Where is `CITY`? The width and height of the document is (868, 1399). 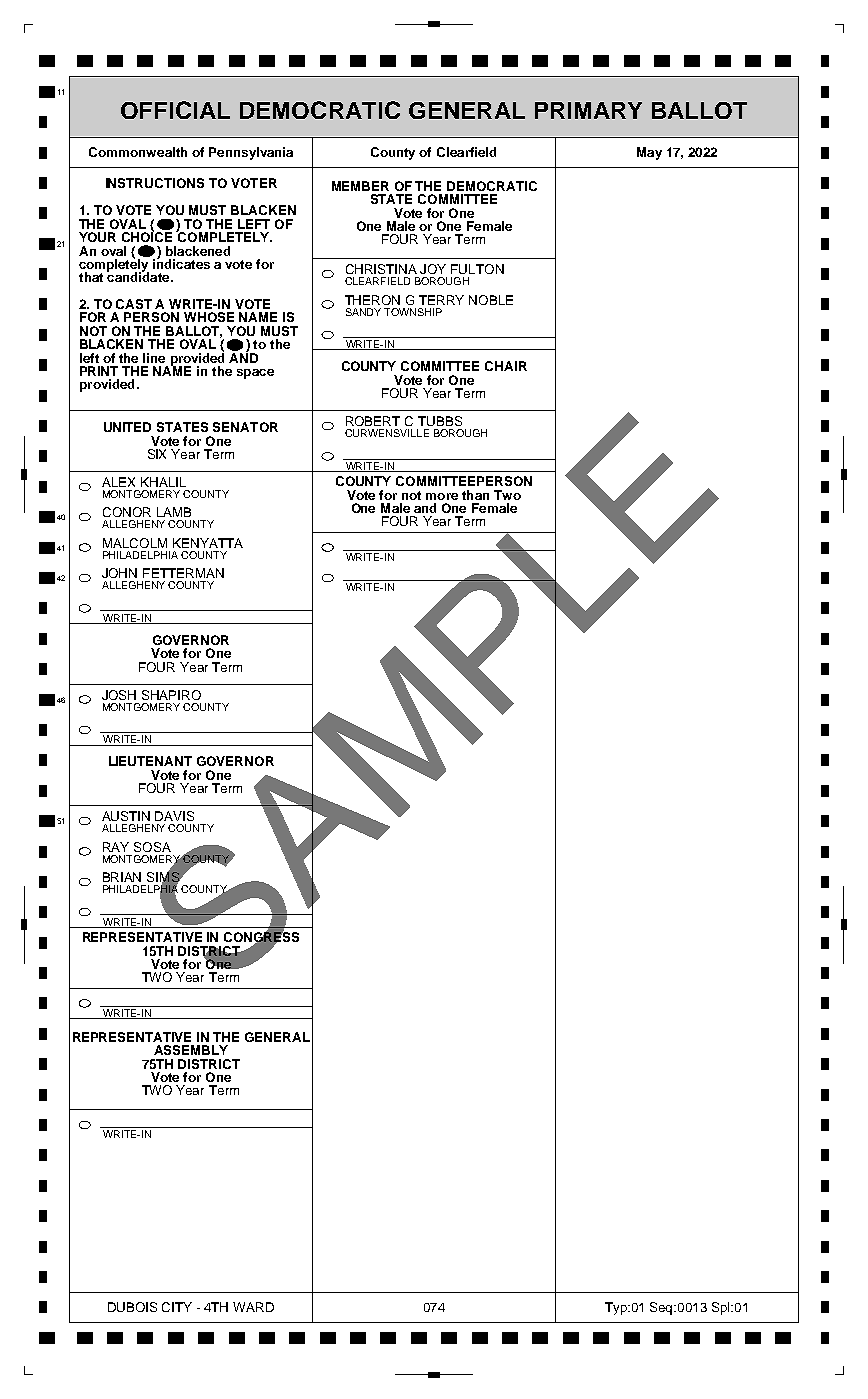 CITY is located at coordinates (177, 1307).
